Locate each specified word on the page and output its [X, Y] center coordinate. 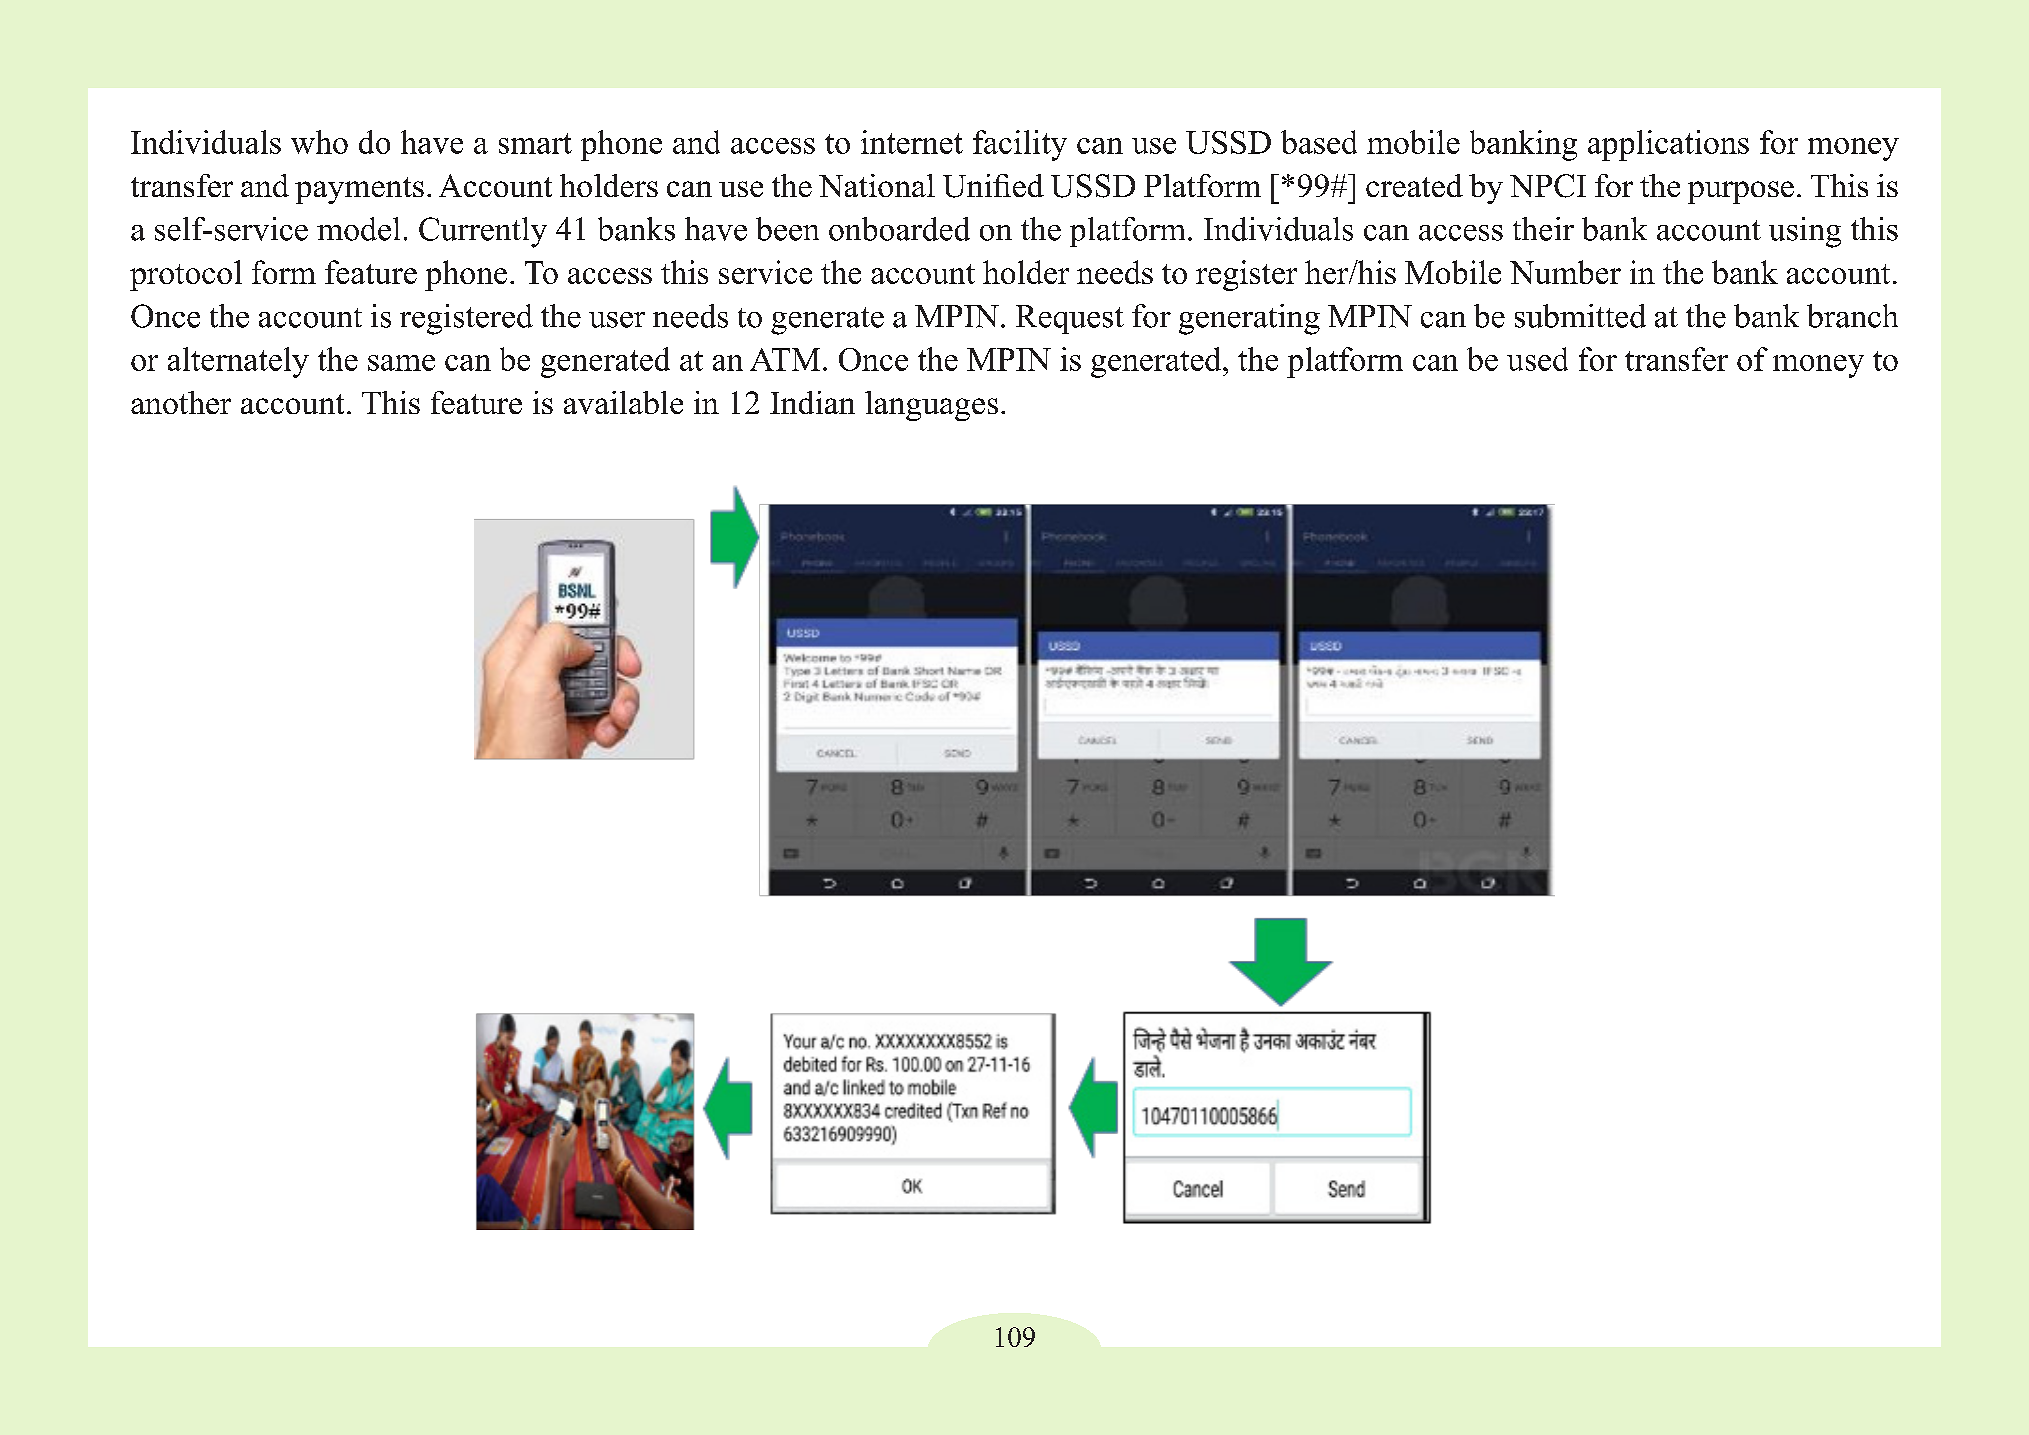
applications [1668, 145]
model [358, 229]
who [319, 142]
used [1537, 359]
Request [1070, 319]
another [181, 402]
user [617, 320]
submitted [1580, 316]
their [1543, 229]
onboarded [899, 229]
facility [1020, 145]
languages [931, 406]
